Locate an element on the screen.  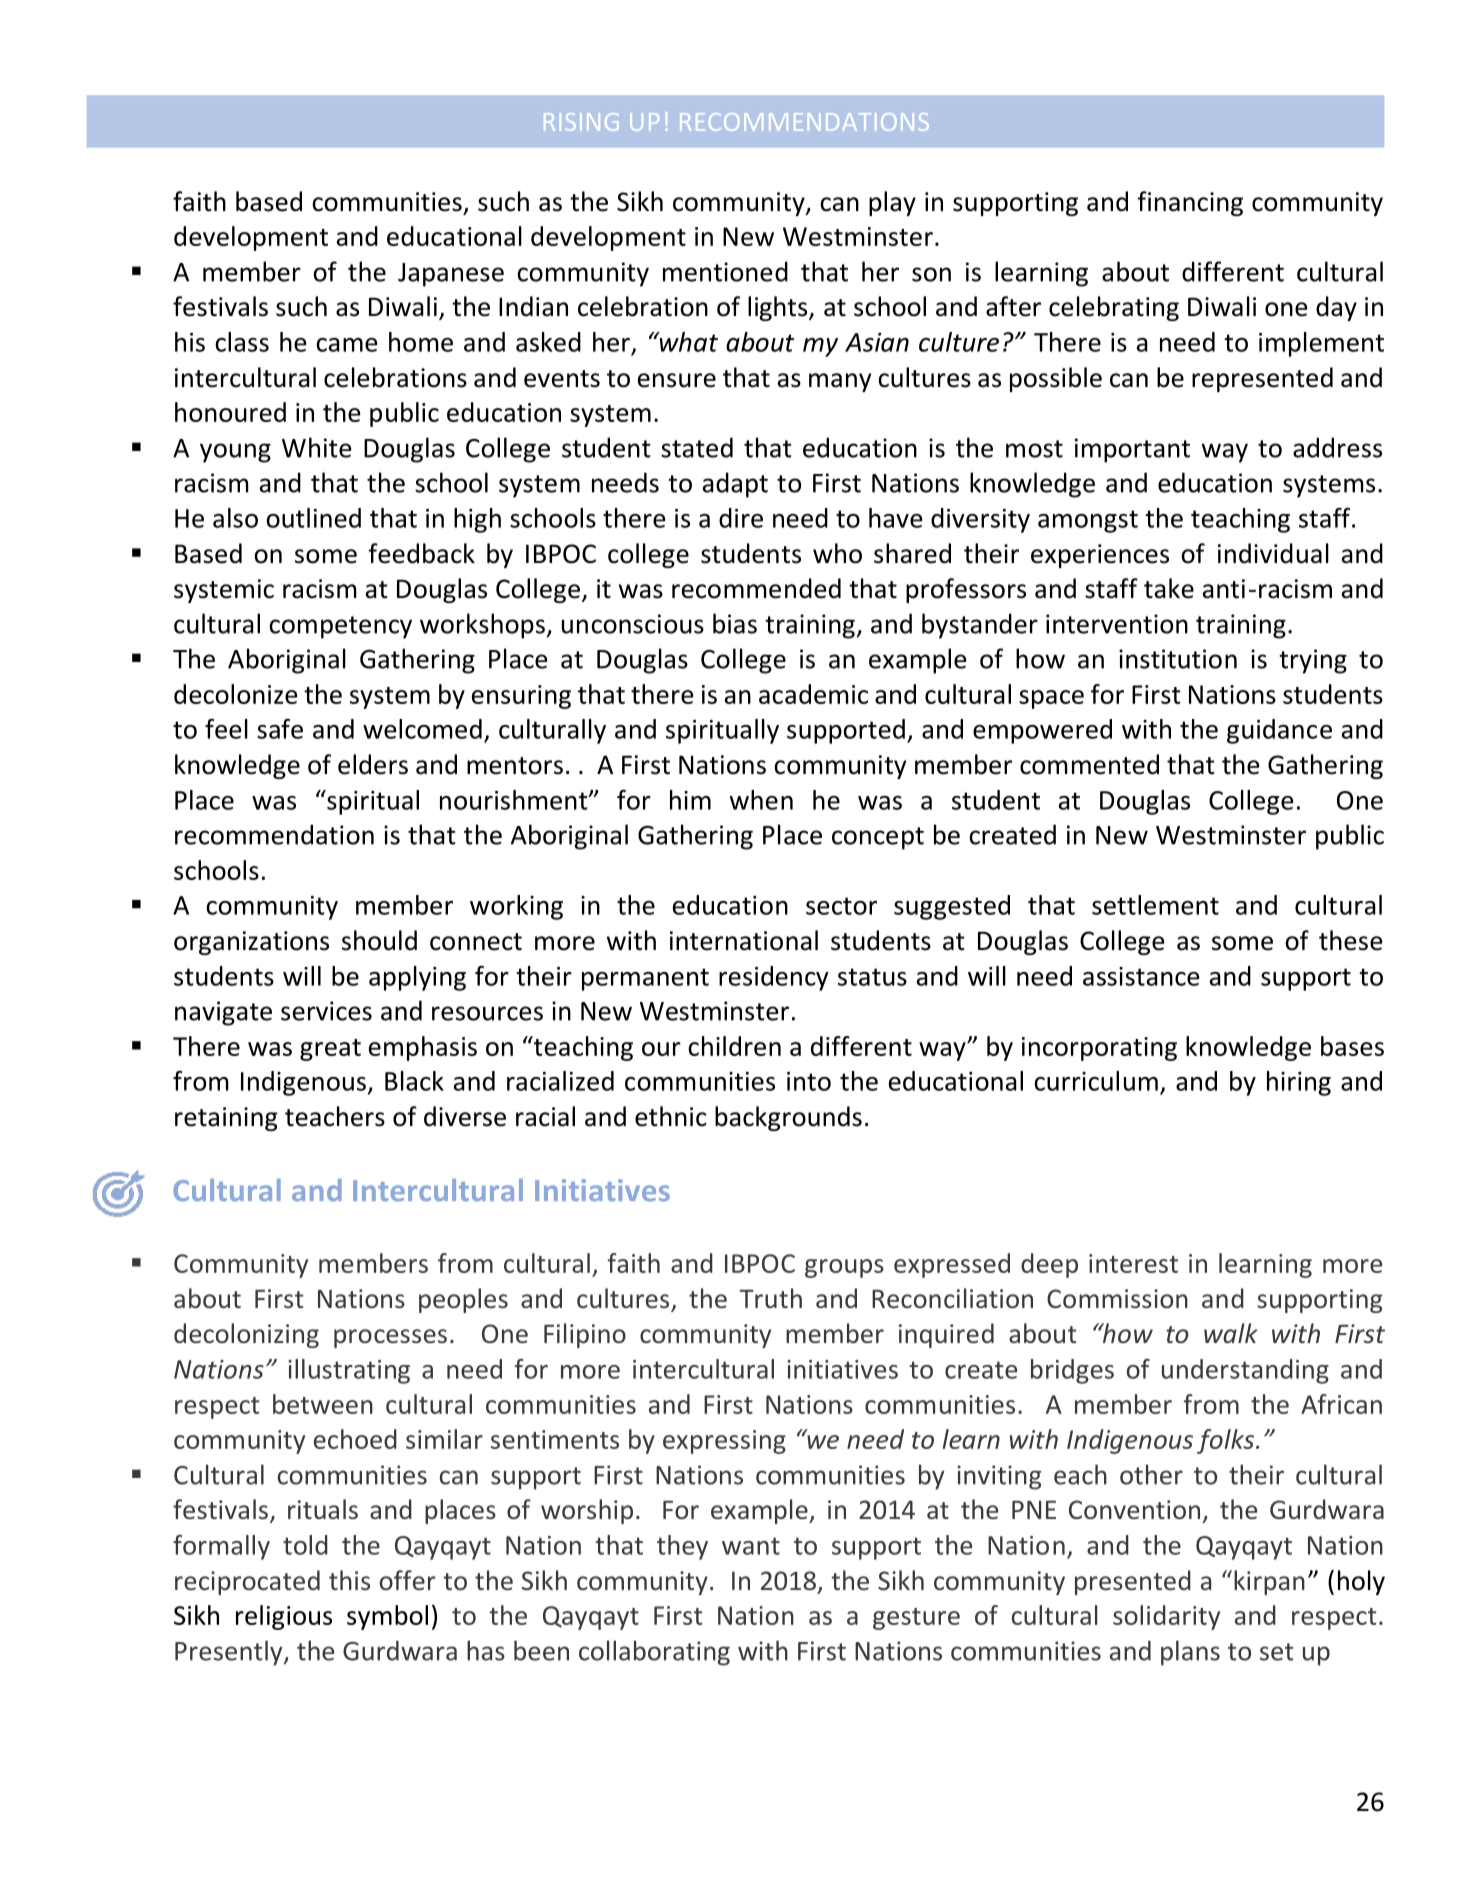
solidarity is located at coordinates (1166, 1617).
